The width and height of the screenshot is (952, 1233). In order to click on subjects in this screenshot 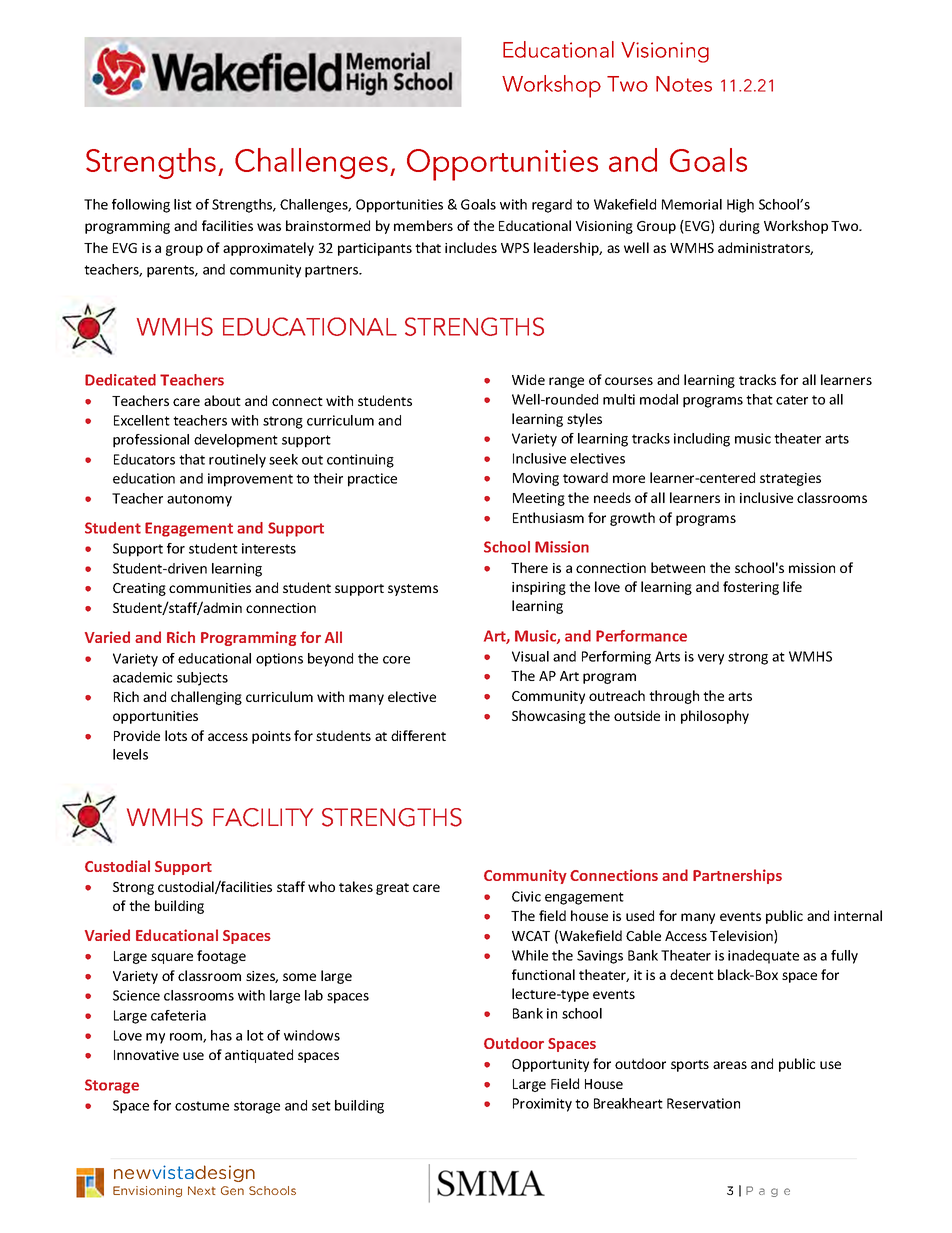, I will do `click(202, 679)`.
